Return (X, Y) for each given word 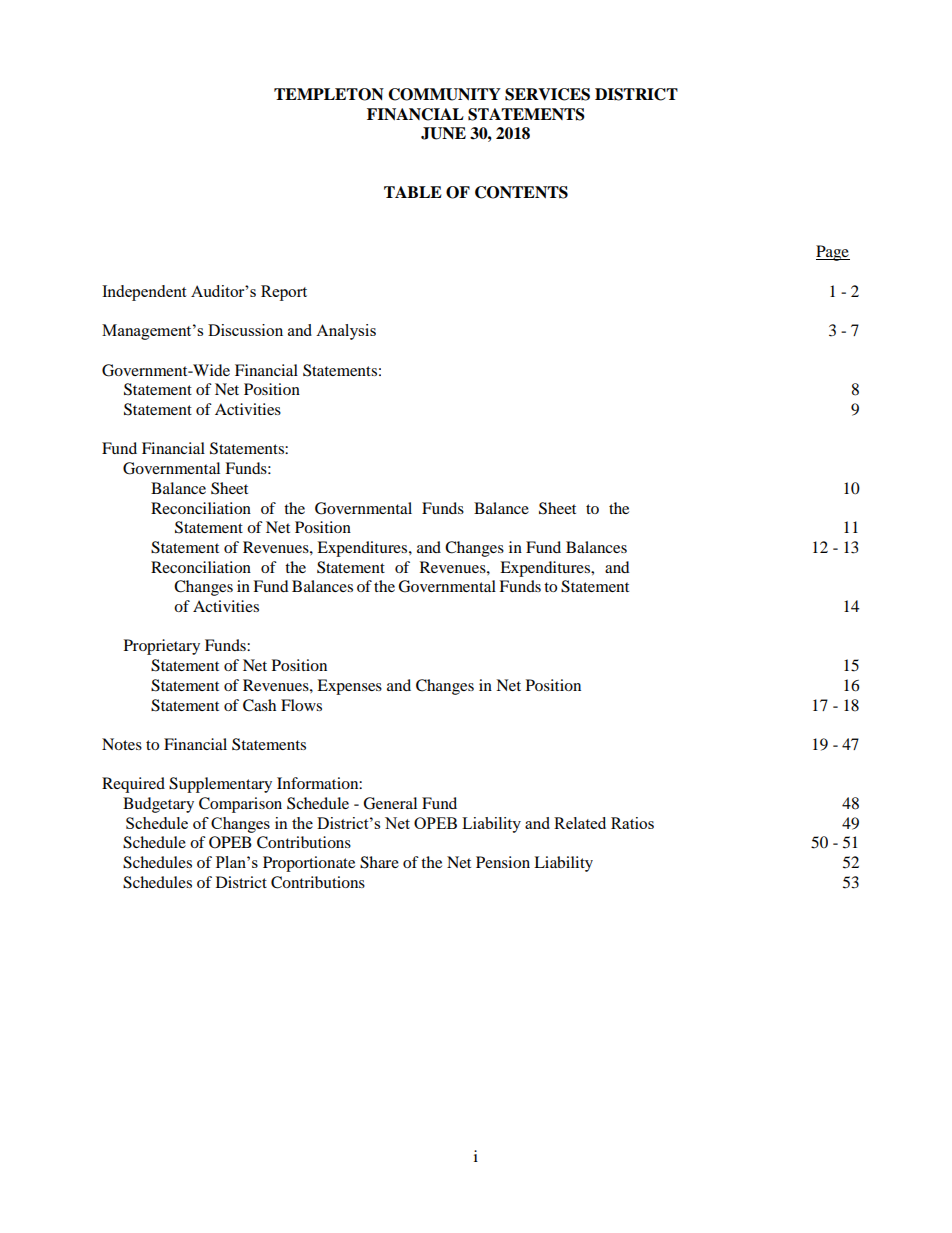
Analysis (346, 332)
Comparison (240, 805)
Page (833, 253)
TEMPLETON (329, 94)
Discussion (245, 330)
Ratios (632, 823)
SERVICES (547, 94)
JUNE (443, 133)
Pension (503, 862)
